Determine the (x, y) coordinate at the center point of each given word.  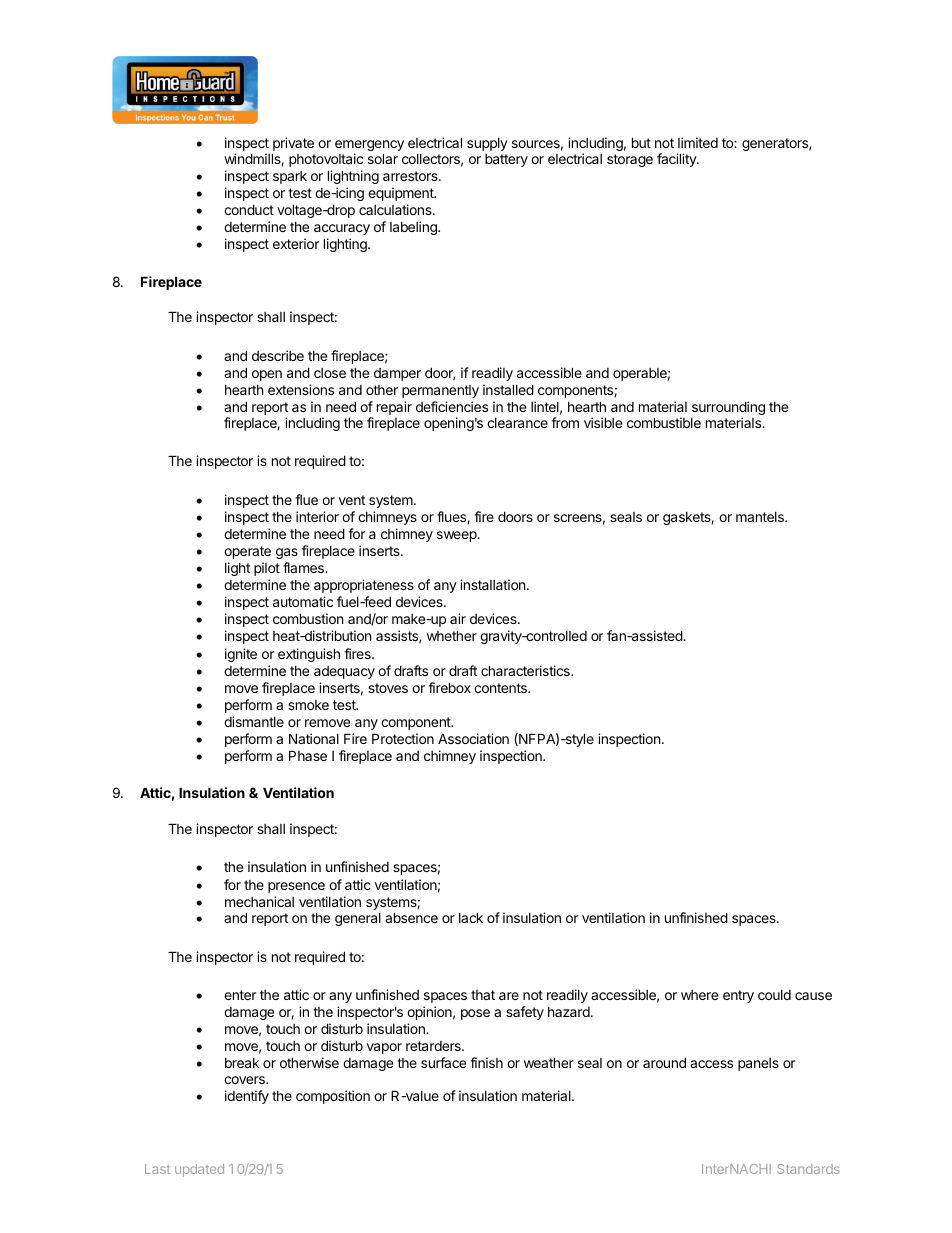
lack (471, 917)
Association (473, 738)
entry (738, 996)
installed (508, 389)
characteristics (526, 670)
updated (199, 1170)
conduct (249, 209)
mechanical (259, 901)
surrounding (728, 409)
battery (506, 160)
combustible (664, 422)
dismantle (254, 721)
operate (247, 552)
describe (278, 355)
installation (494, 584)
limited (698, 142)
